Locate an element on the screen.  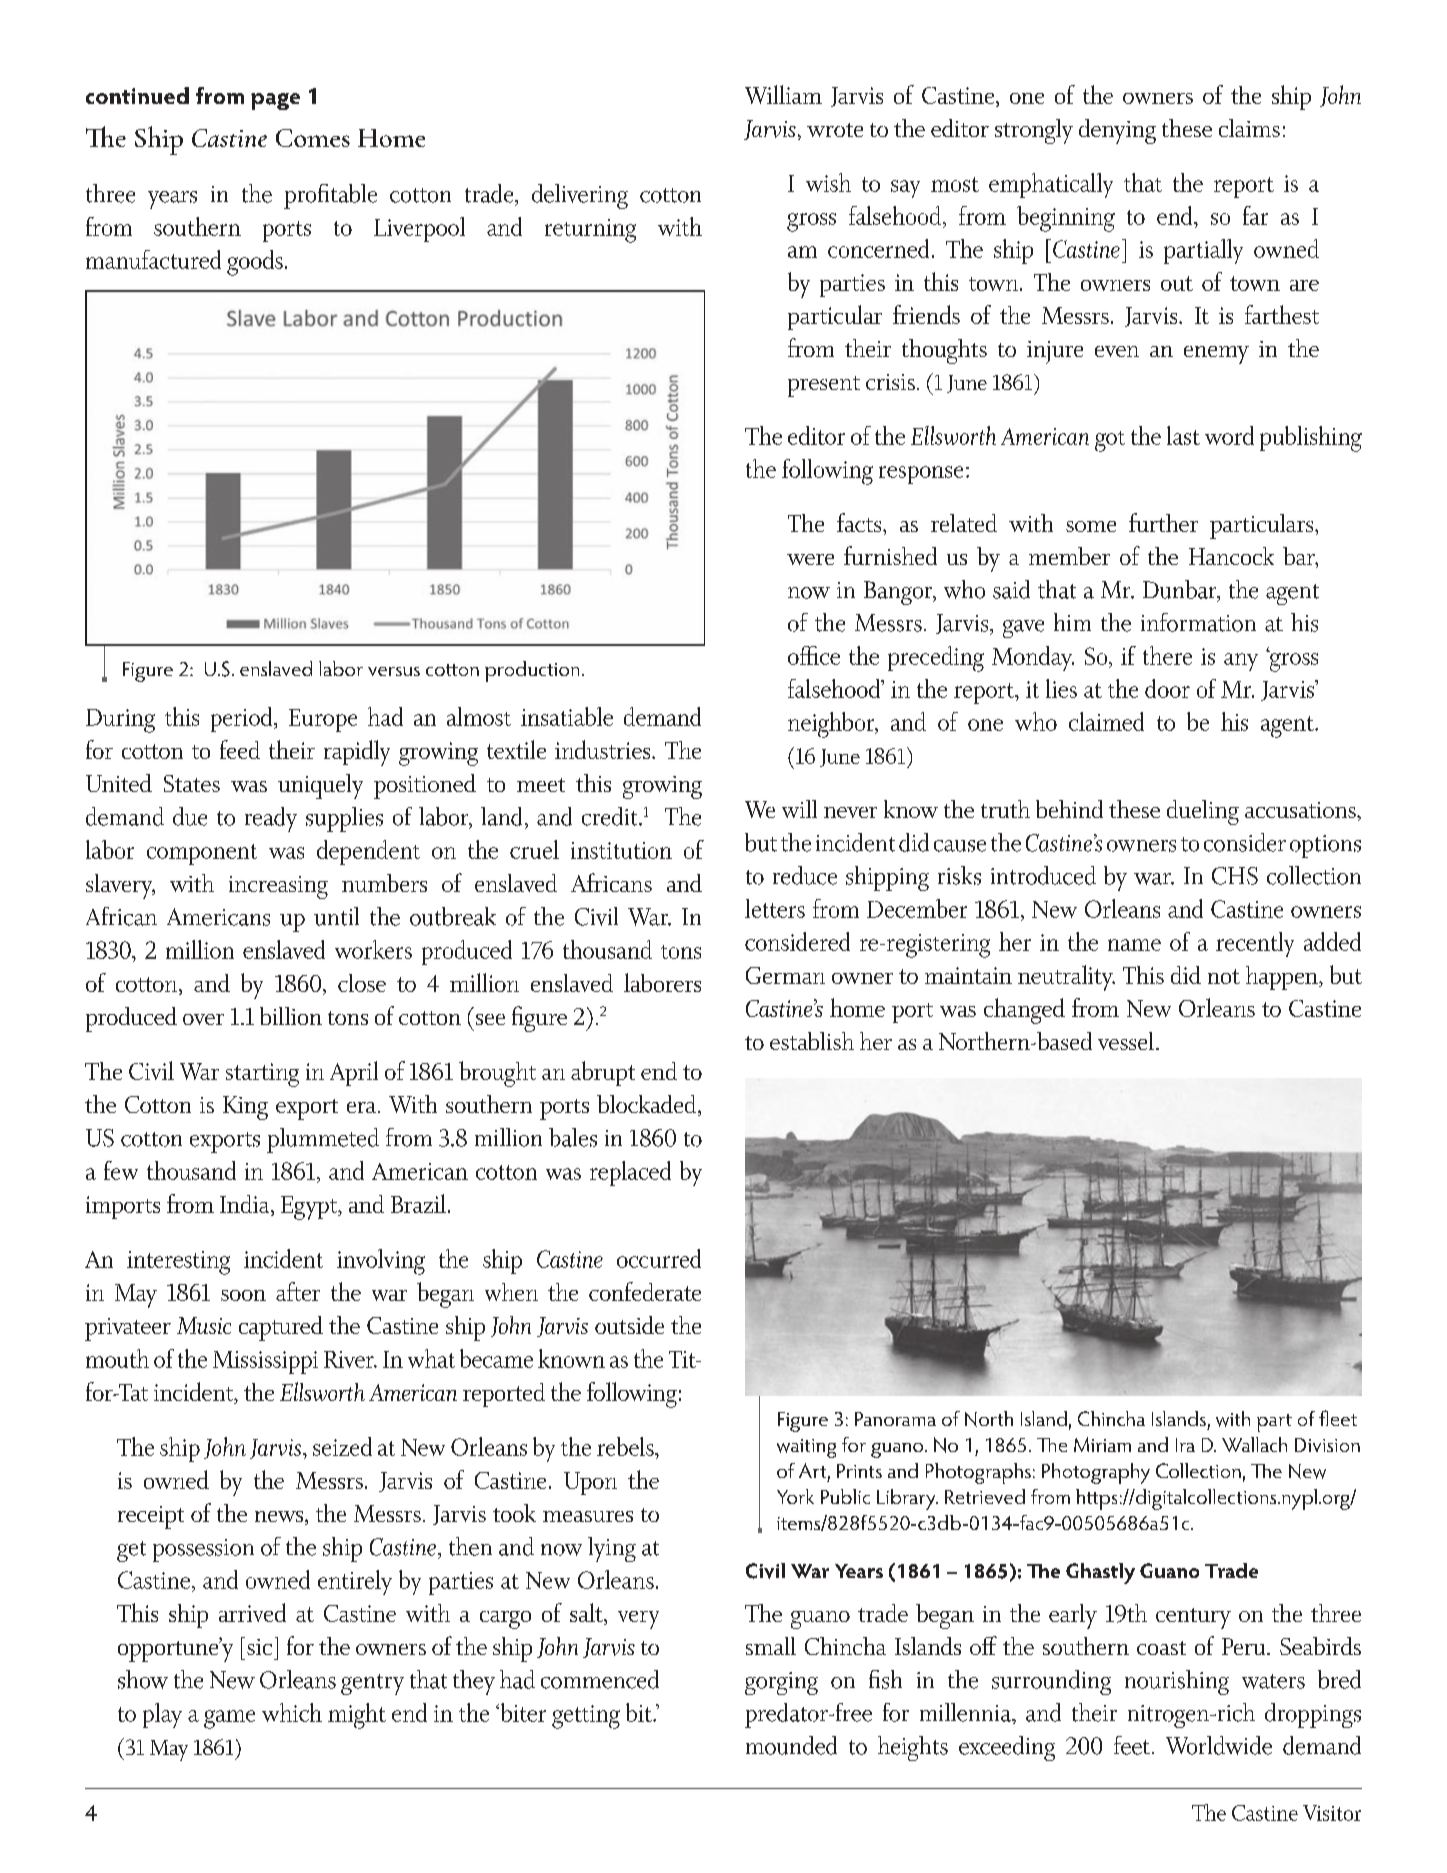
game is located at coordinates (229, 1719).
